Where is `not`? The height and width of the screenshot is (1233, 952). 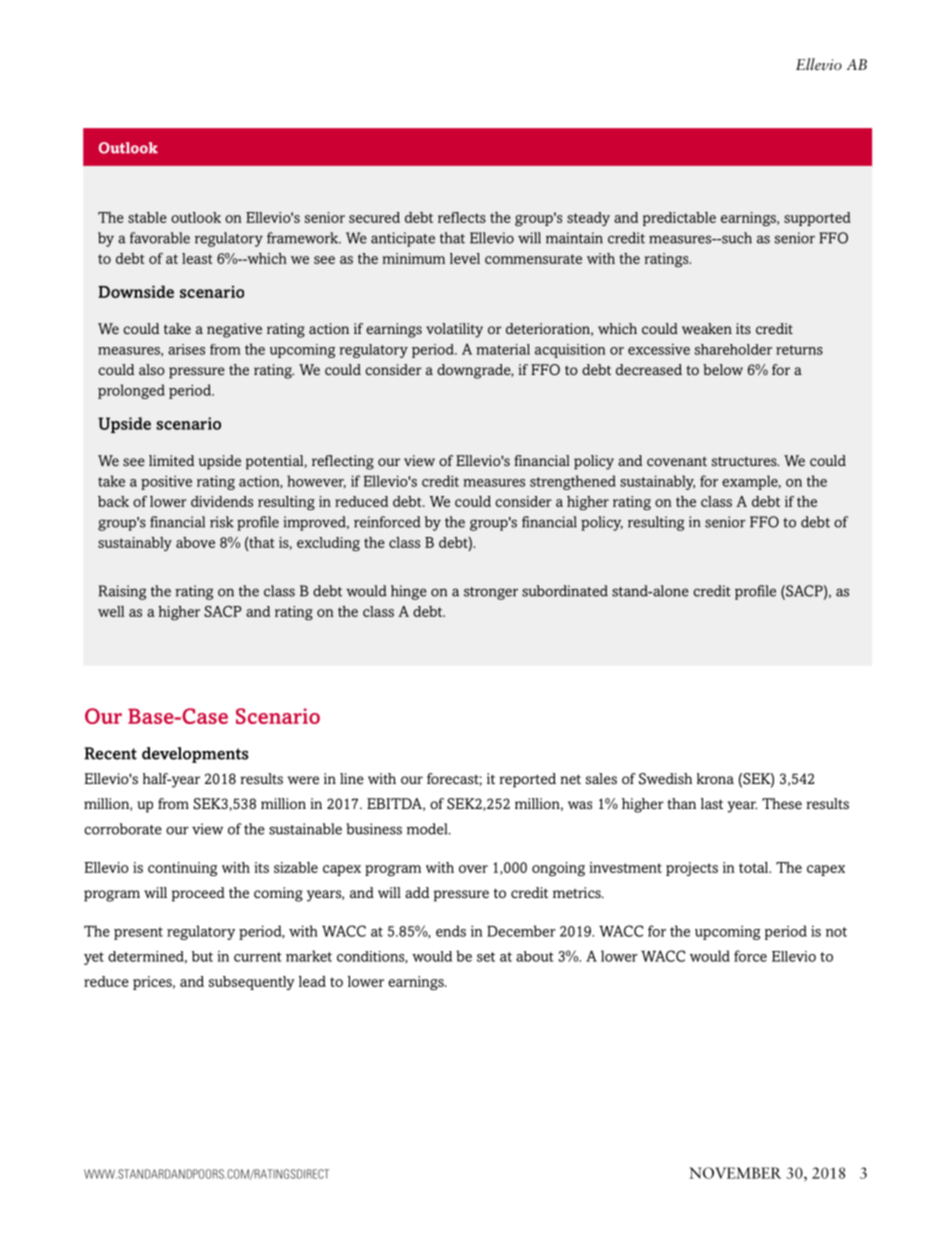 not is located at coordinates (836, 932).
